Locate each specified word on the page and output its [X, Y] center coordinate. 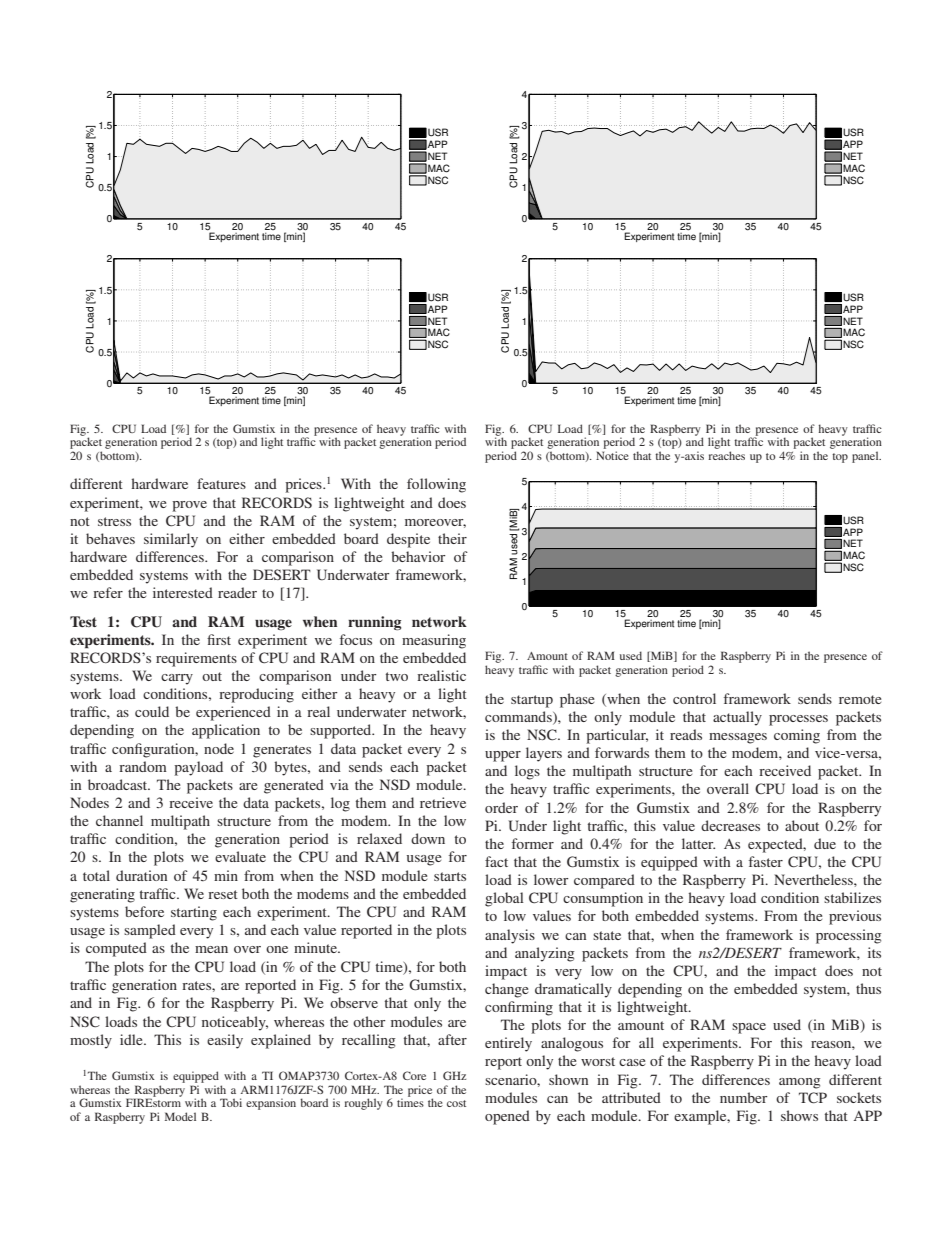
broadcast [119, 784]
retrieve [443, 802]
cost [456, 1103]
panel [866, 457]
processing [849, 936]
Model [180, 1116]
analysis [510, 936]
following [436, 485]
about [802, 825]
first [219, 639]
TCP [813, 1097]
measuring [434, 641]
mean [211, 949]
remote [860, 699]
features [221, 483]
